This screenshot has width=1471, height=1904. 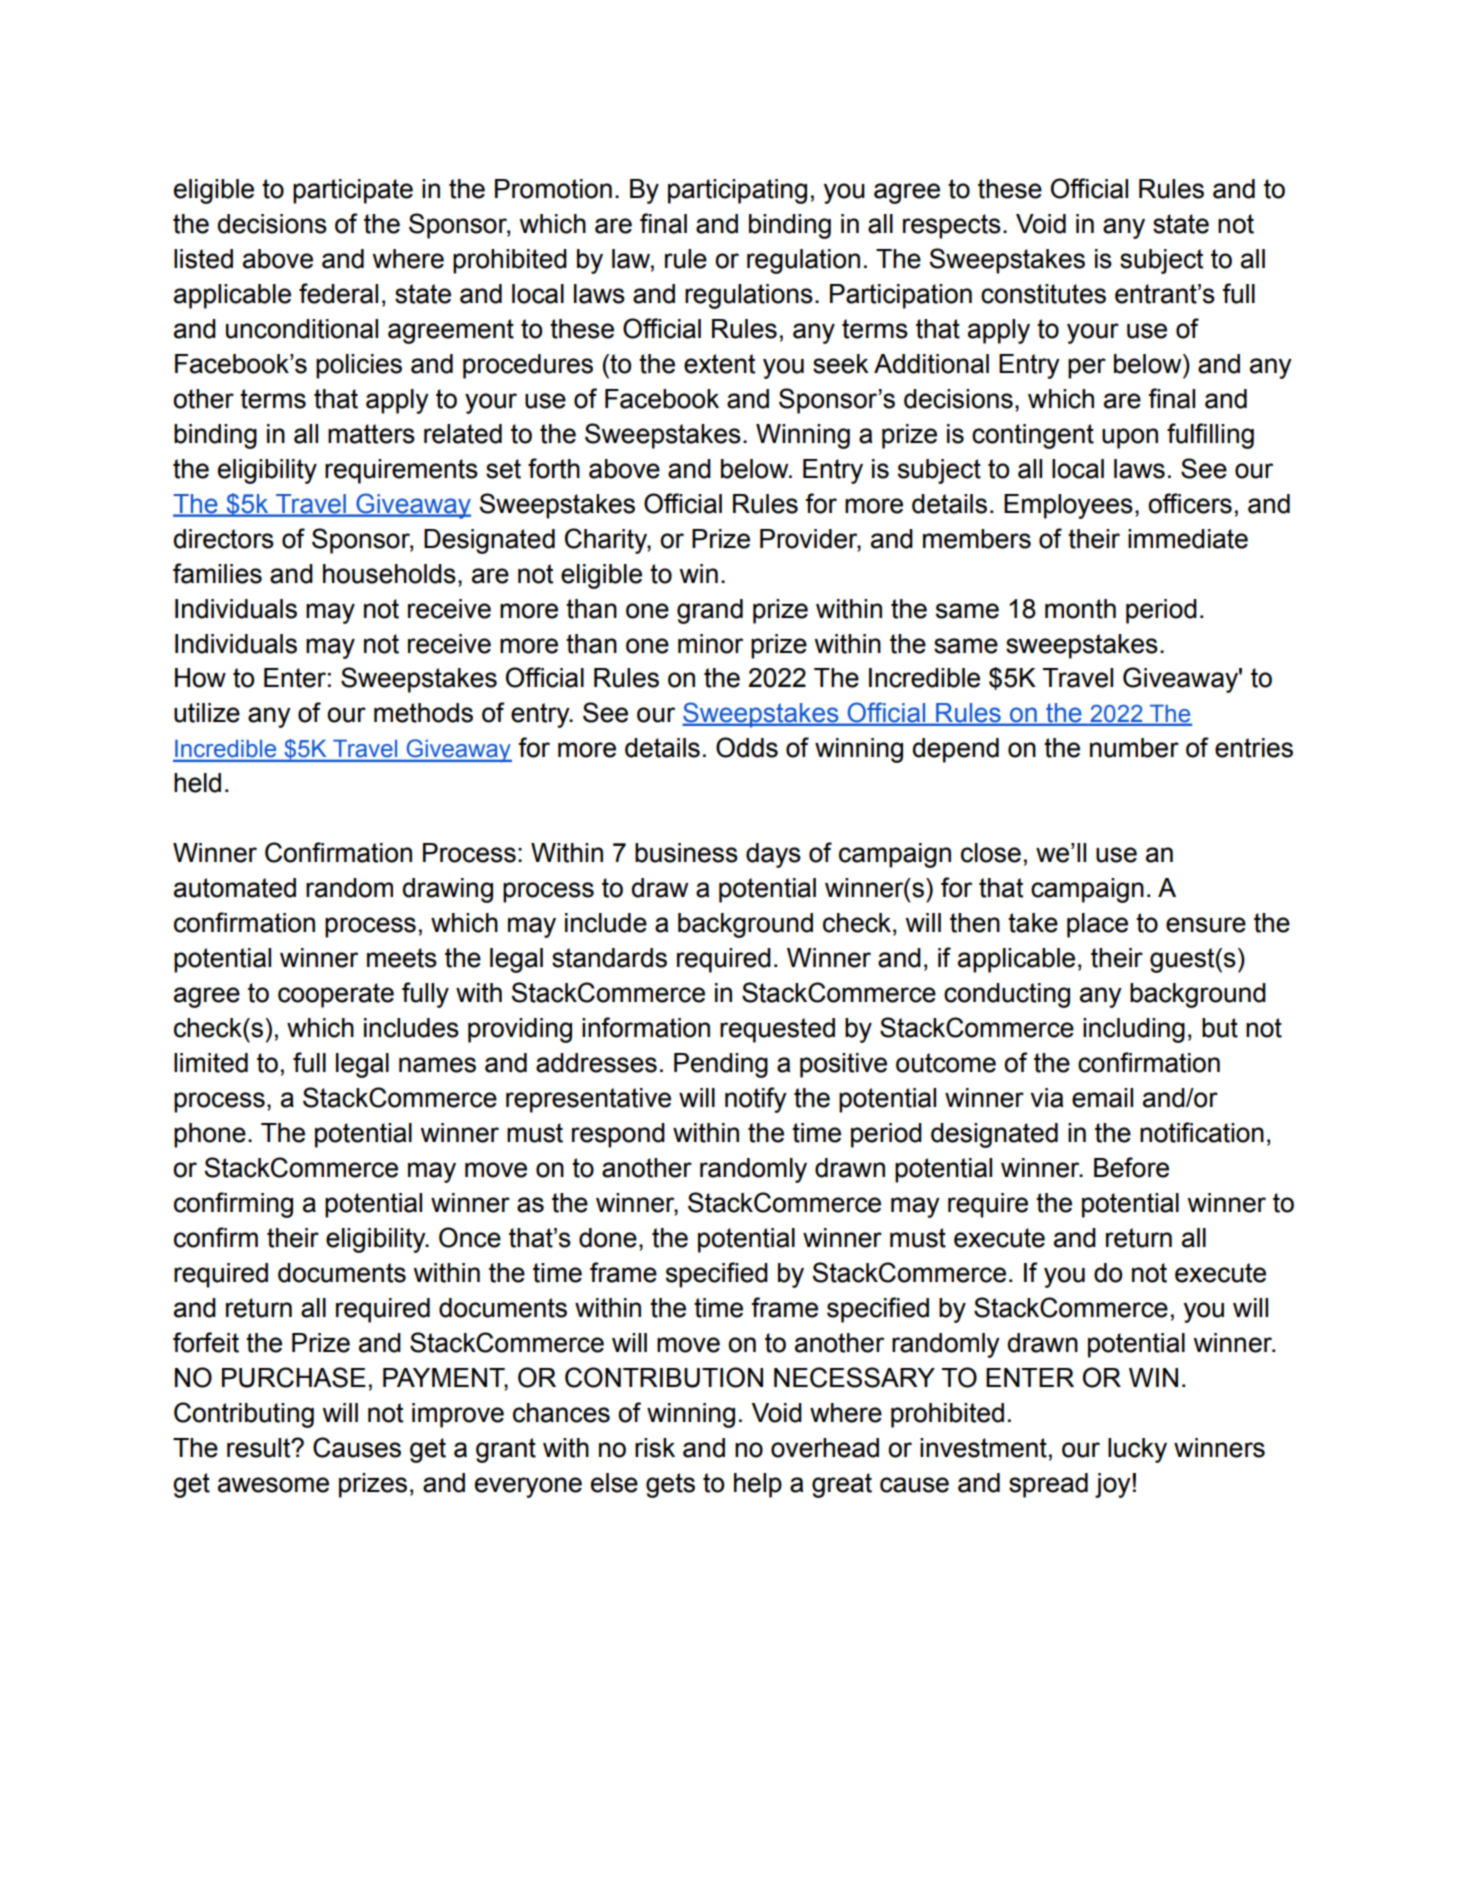 What do you see at coordinates (737, 191) in the screenshot?
I see `participating` at bounding box center [737, 191].
